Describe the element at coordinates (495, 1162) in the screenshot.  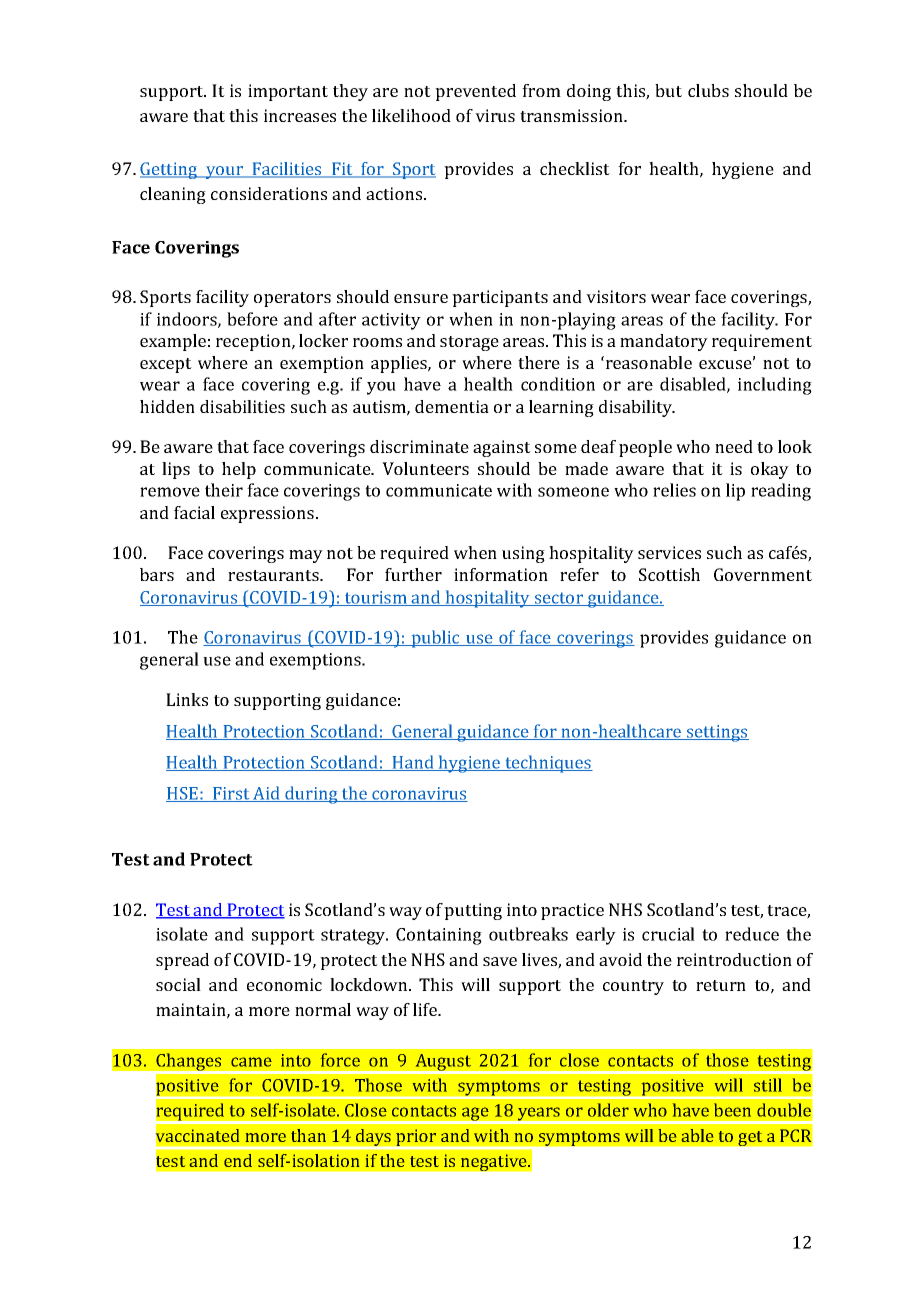
I see `negative` at that location.
